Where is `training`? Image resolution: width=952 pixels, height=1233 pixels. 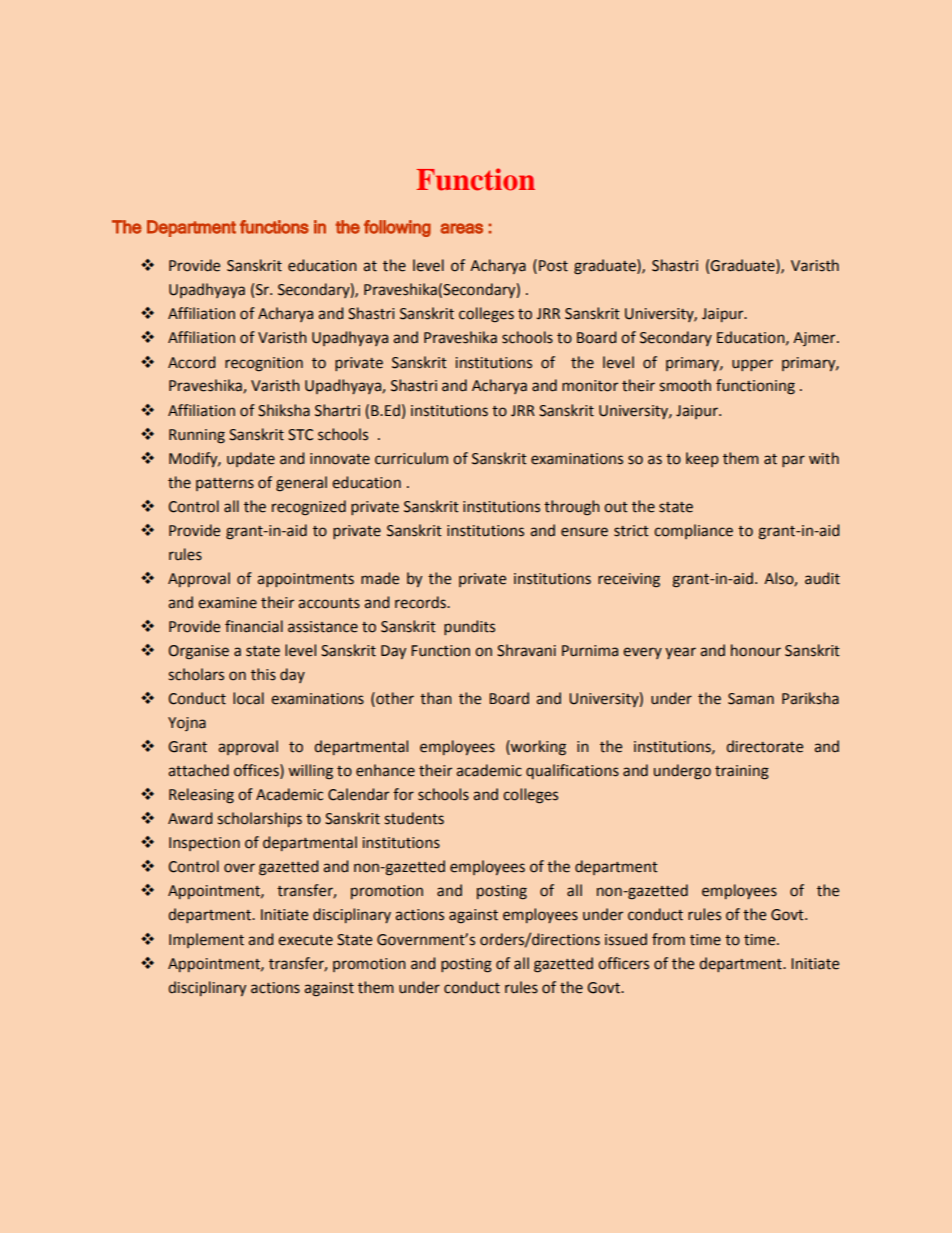 training is located at coordinates (742, 772).
